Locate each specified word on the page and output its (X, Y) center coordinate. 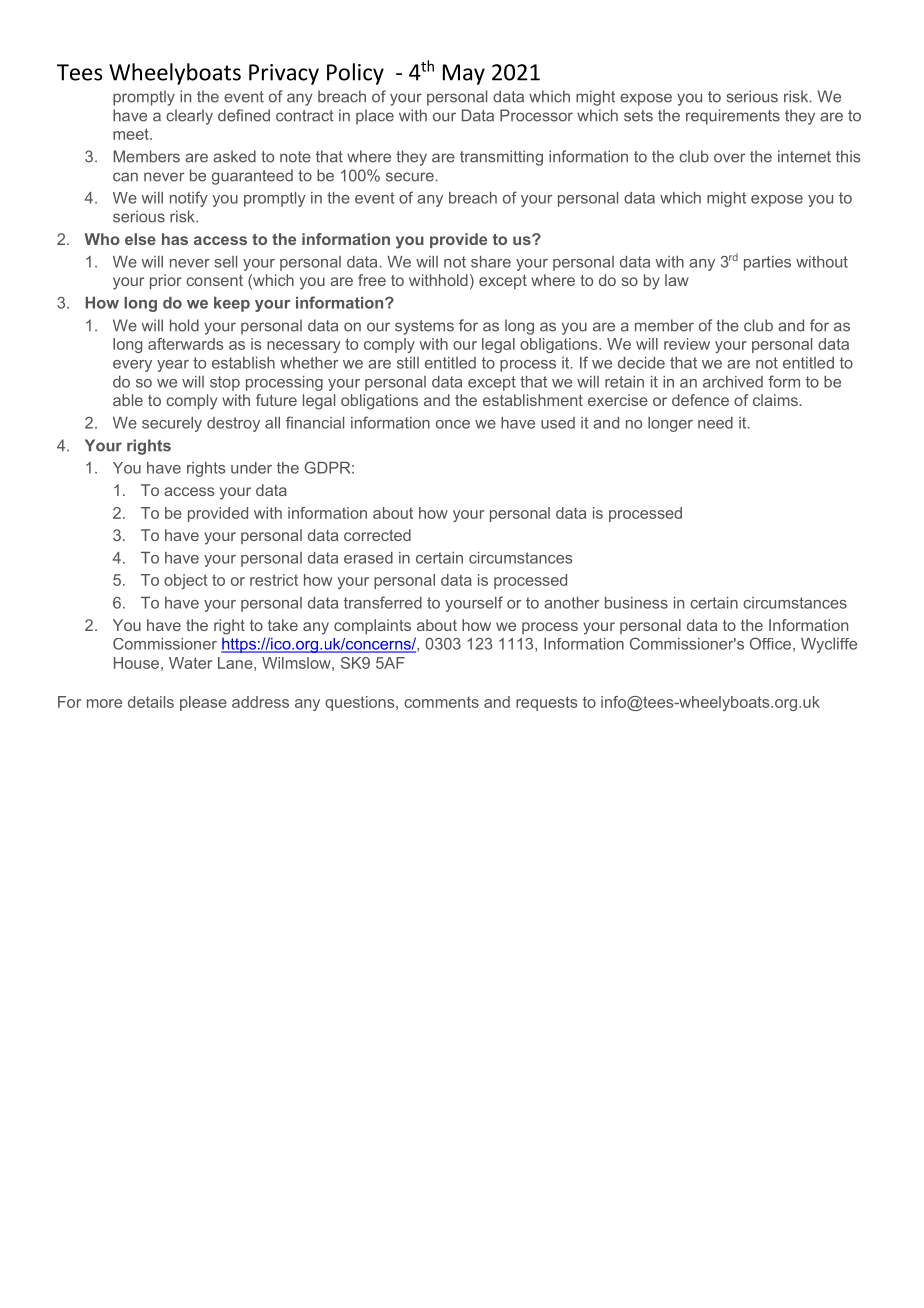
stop (225, 383)
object (185, 581)
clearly (189, 117)
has (175, 239)
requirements (733, 117)
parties (767, 263)
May (464, 74)
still (408, 363)
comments (441, 702)
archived (733, 382)
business (636, 603)
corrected (377, 535)
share (491, 262)
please (203, 703)
